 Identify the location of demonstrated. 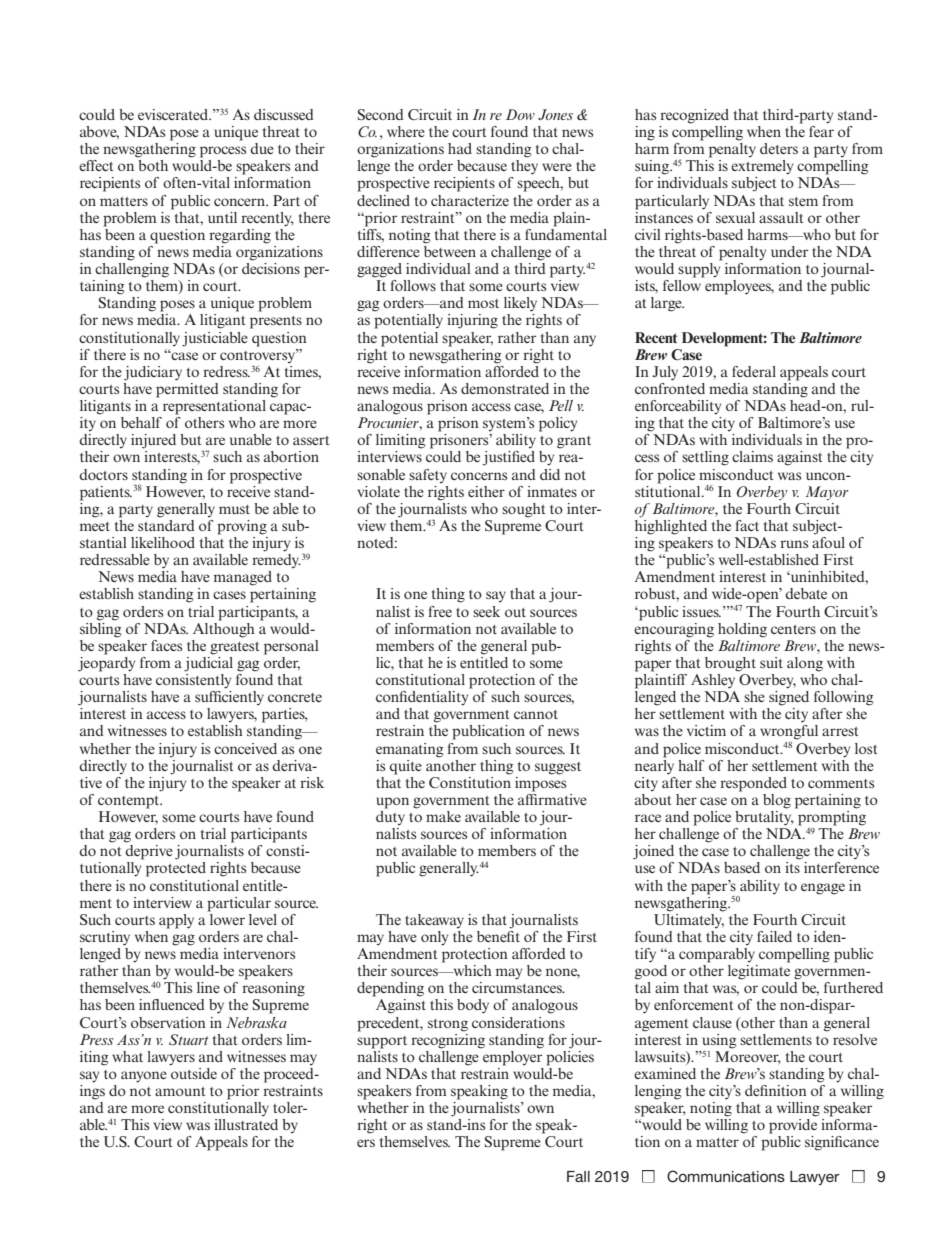
(505, 388).
